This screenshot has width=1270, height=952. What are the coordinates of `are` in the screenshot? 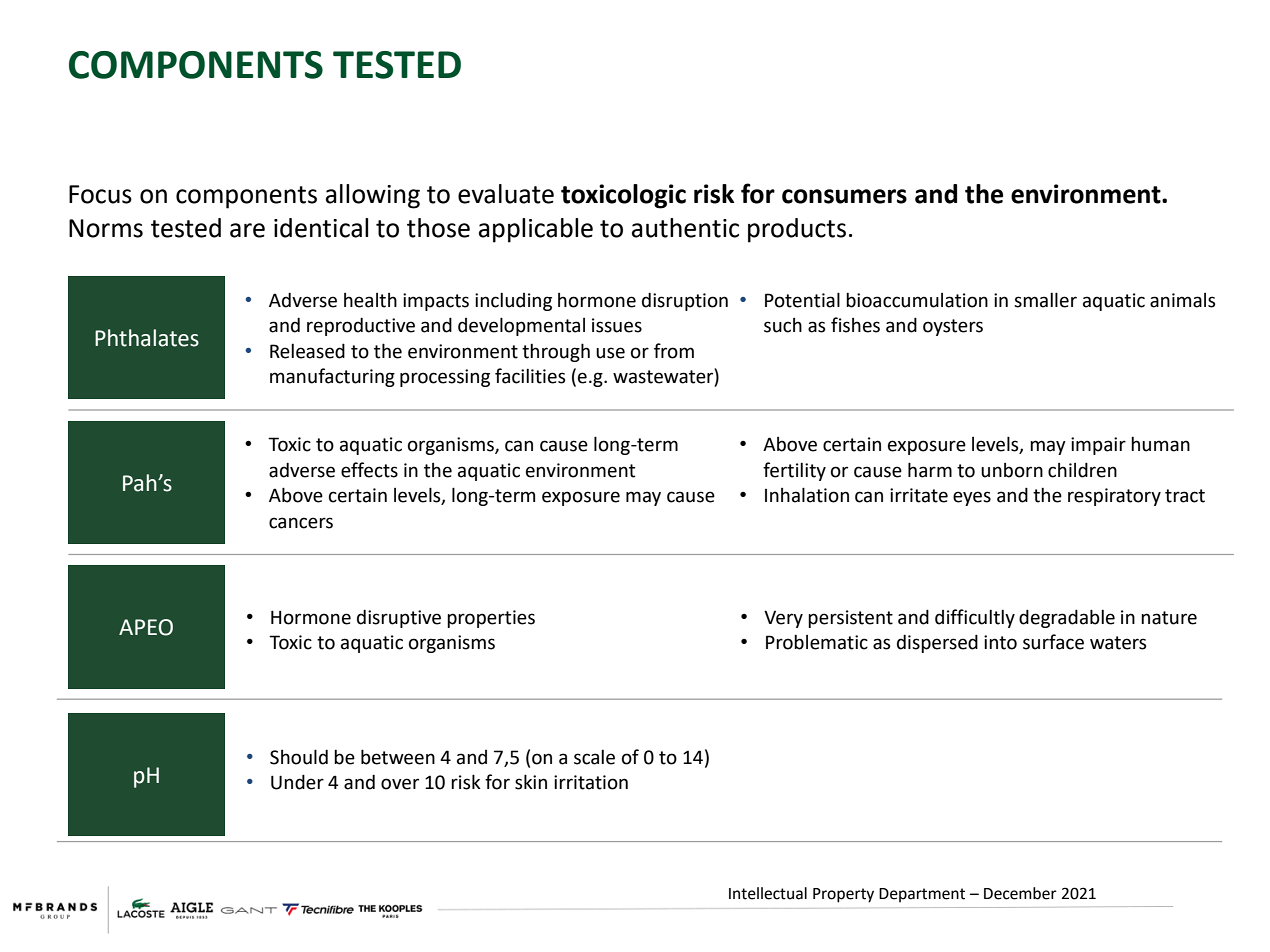 It's located at (247, 230).
